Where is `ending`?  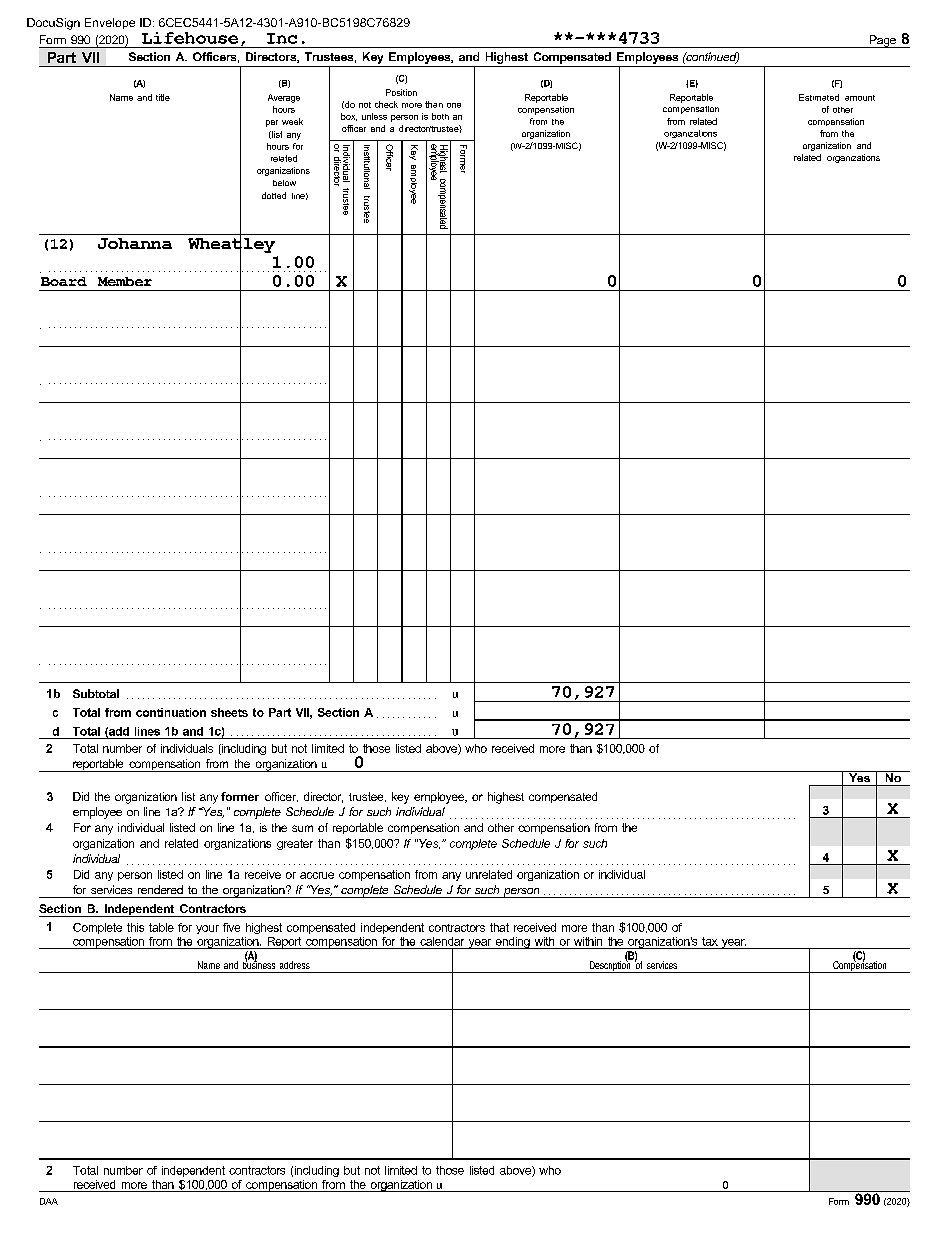
ending is located at coordinates (512, 943).
